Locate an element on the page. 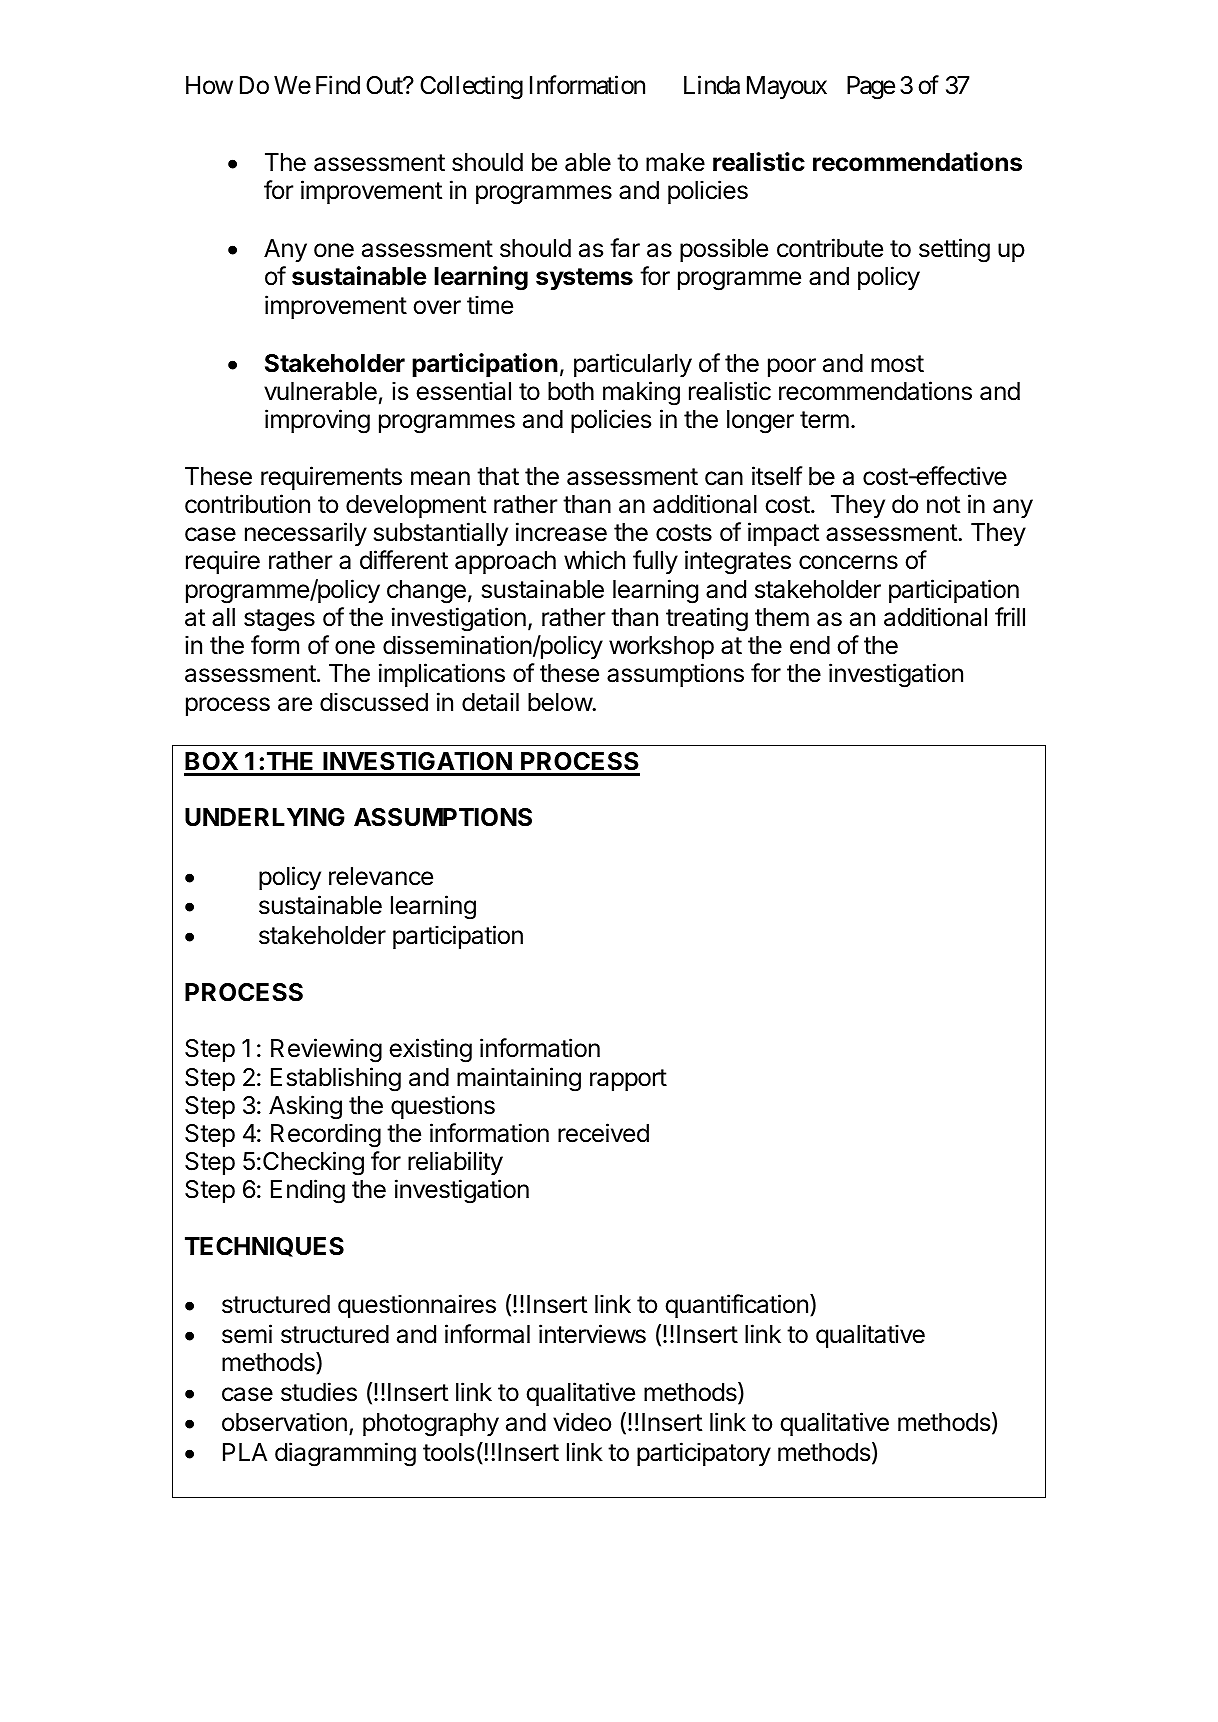  observation is located at coordinates (284, 1422).
